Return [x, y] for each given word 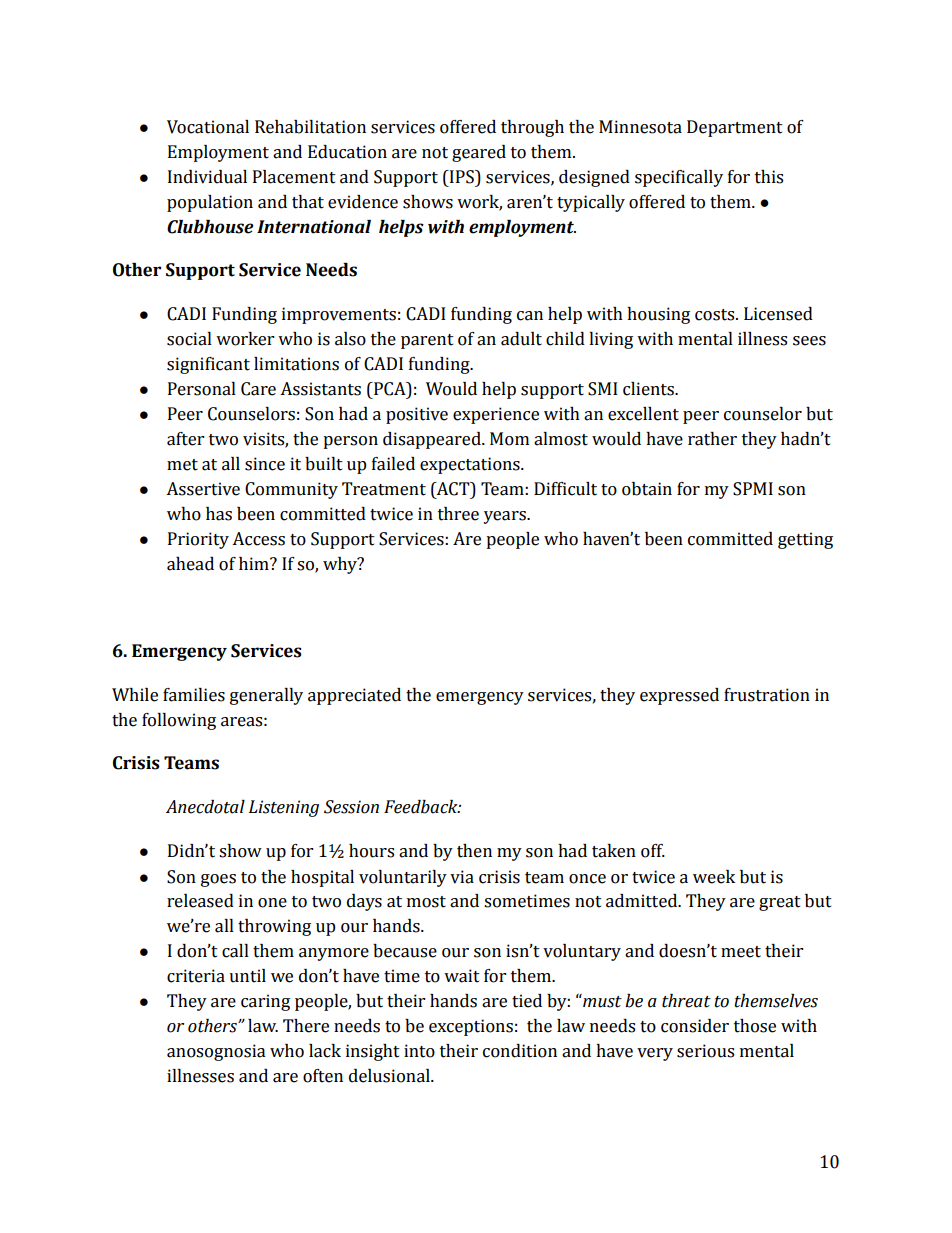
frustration [767, 695]
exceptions [471, 1027]
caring [265, 1002]
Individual [207, 177]
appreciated [354, 696]
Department [735, 128]
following [179, 721]
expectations [471, 465]
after [185, 439]
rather [712, 439]
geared [479, 153]
